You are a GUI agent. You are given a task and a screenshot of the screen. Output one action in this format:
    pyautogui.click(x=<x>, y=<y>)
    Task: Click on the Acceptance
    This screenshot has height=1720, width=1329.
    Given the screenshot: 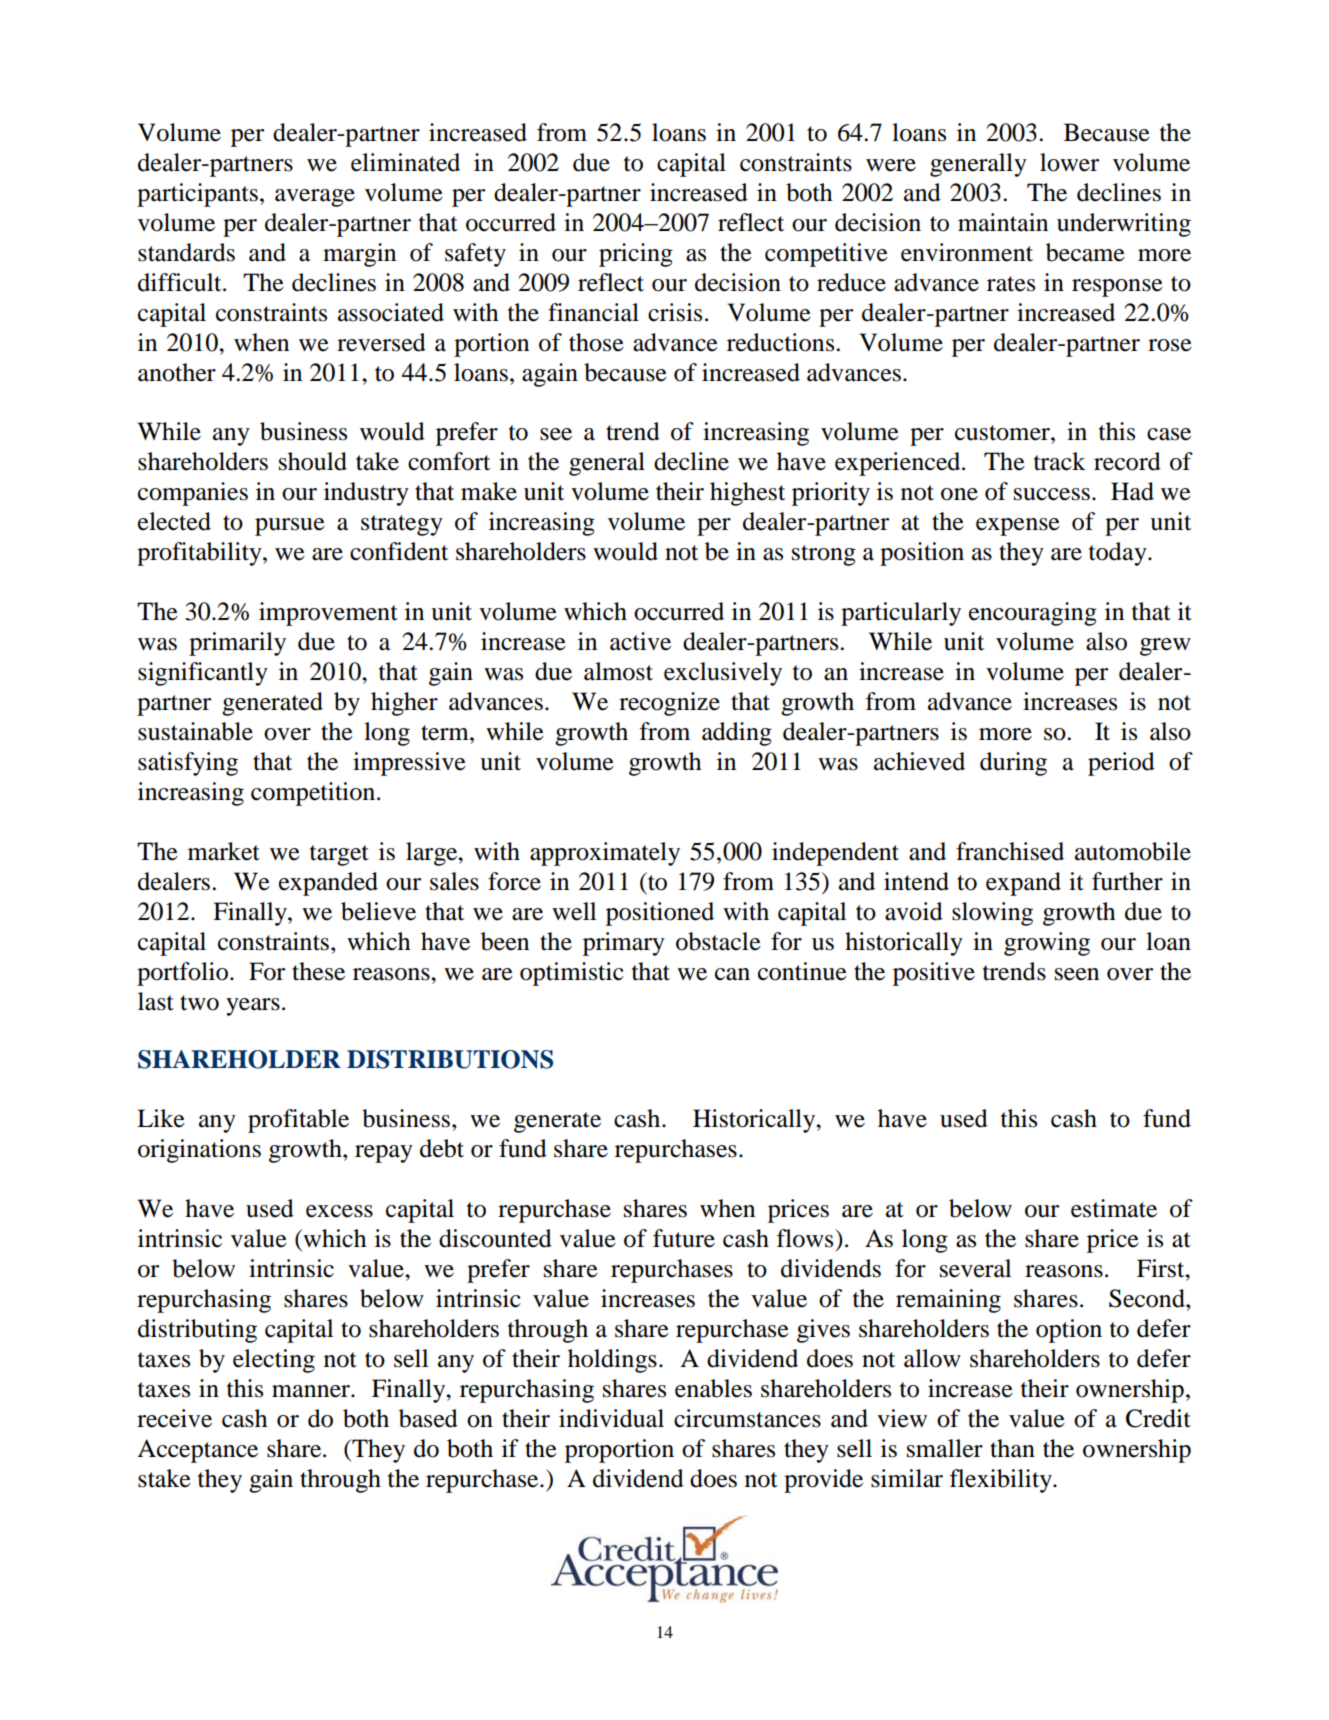 What is the action you would take?
    pyautogui.click(x=197, y=1451)
